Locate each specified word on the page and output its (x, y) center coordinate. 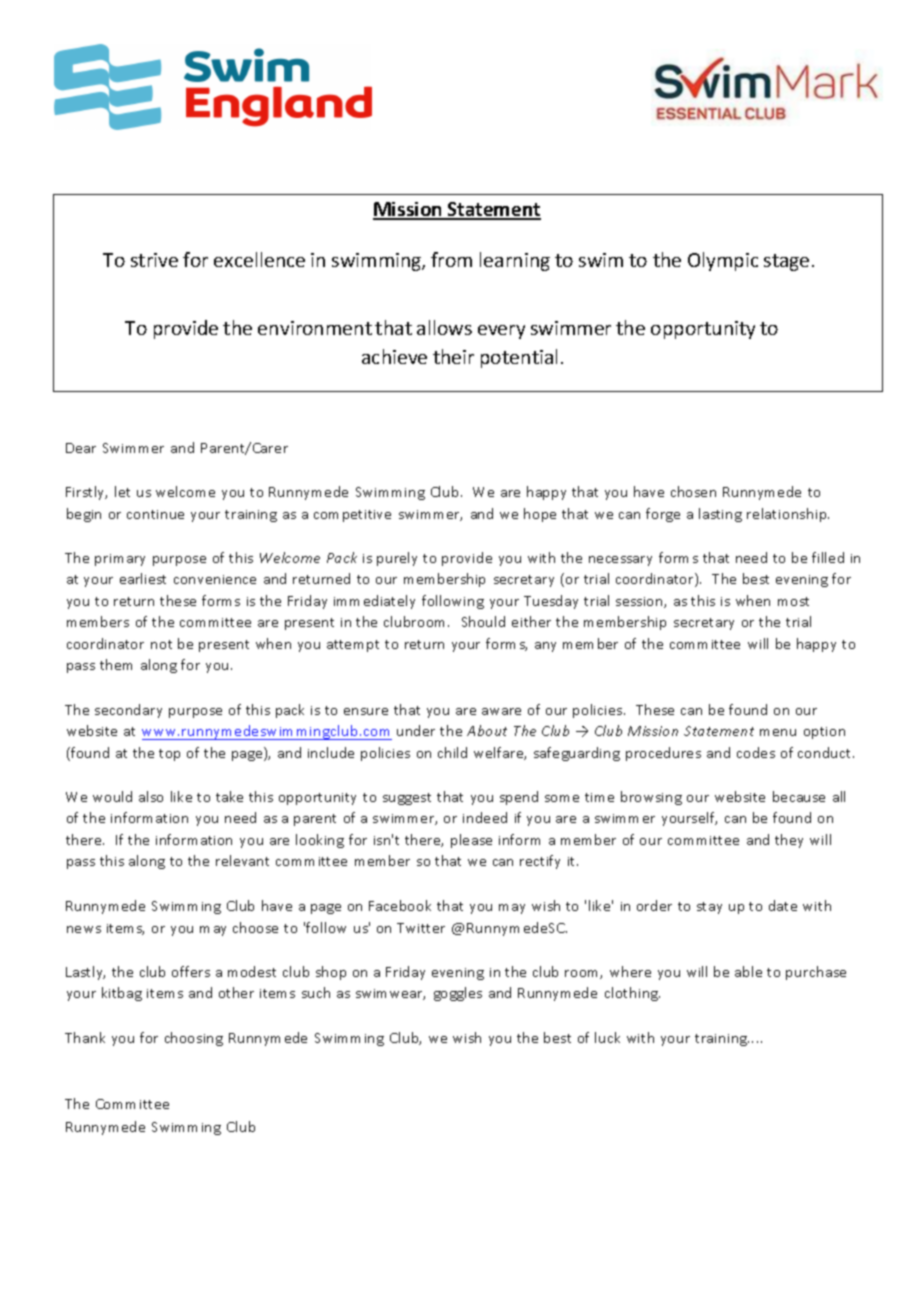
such (316, 992)
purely (397, 559)
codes (756, 752)
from (451, 259)
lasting (720, 515)
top (169, 755)
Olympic (723, 261)
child (452, 752)
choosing (194, 1039)
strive (154, 260)
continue (155, 514)
